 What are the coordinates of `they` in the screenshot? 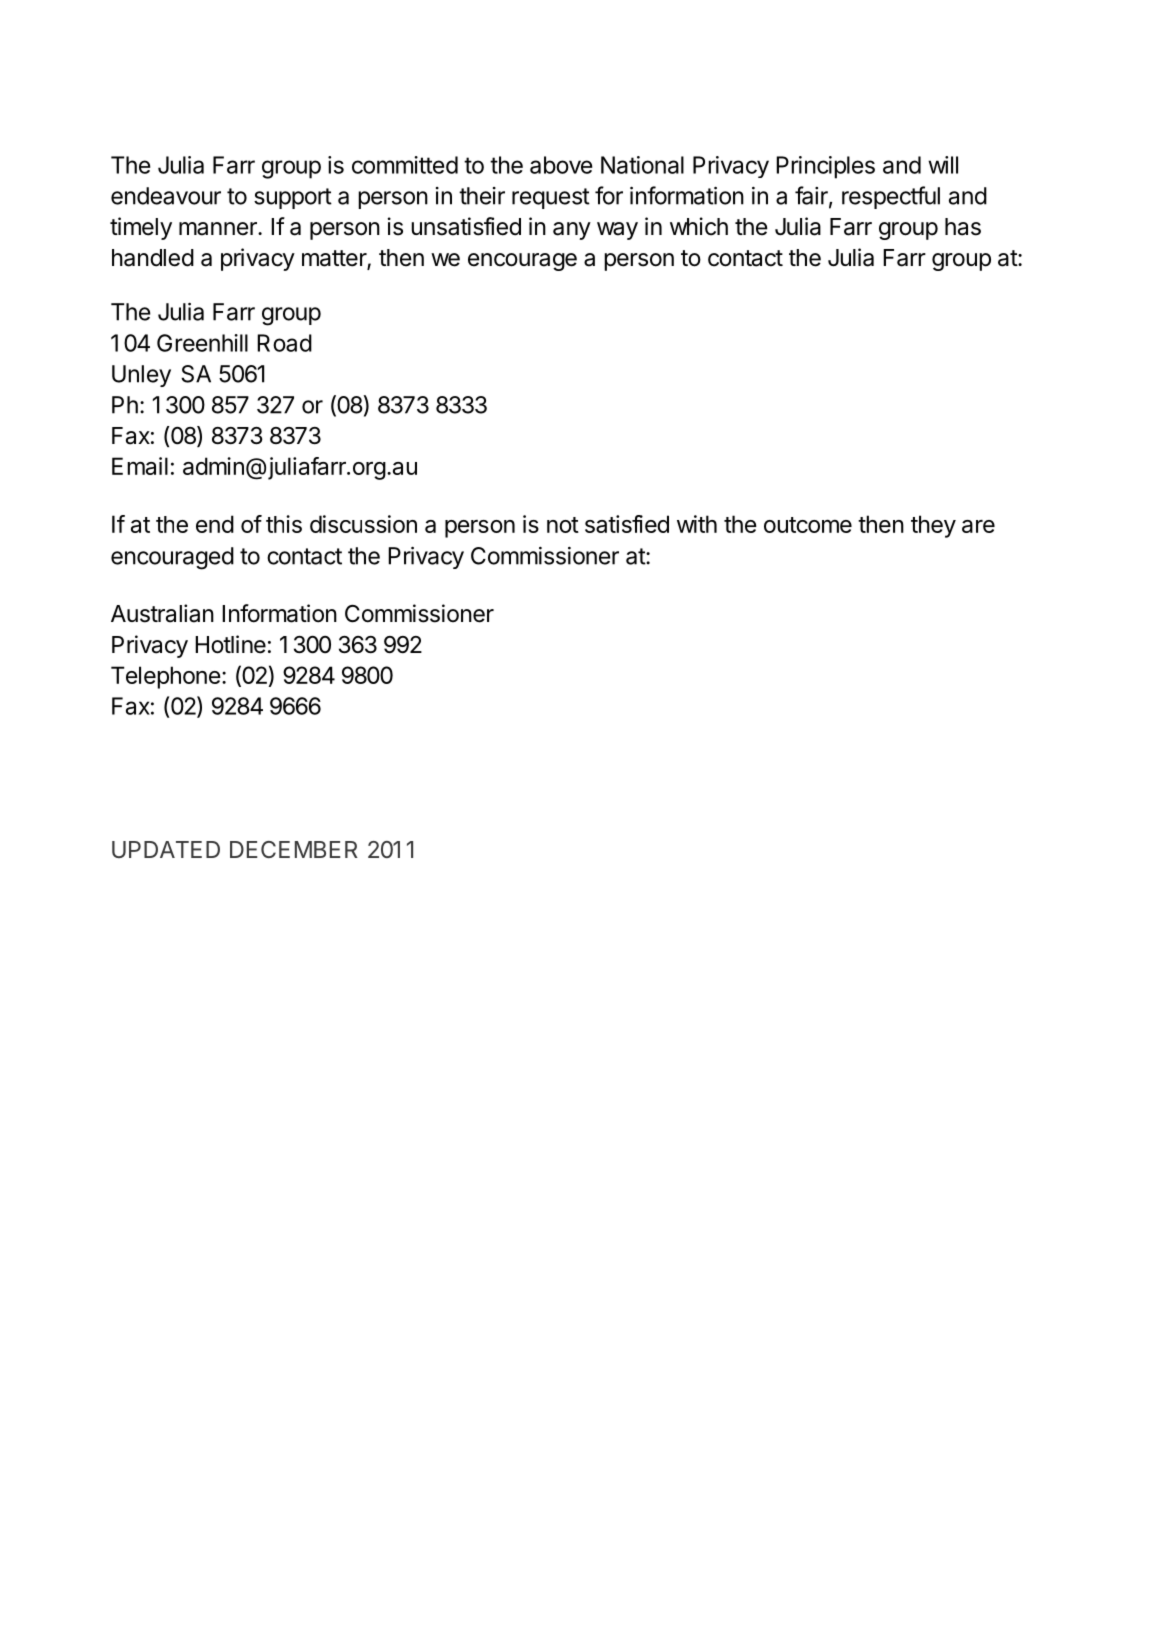 It's located at (933, 526).
